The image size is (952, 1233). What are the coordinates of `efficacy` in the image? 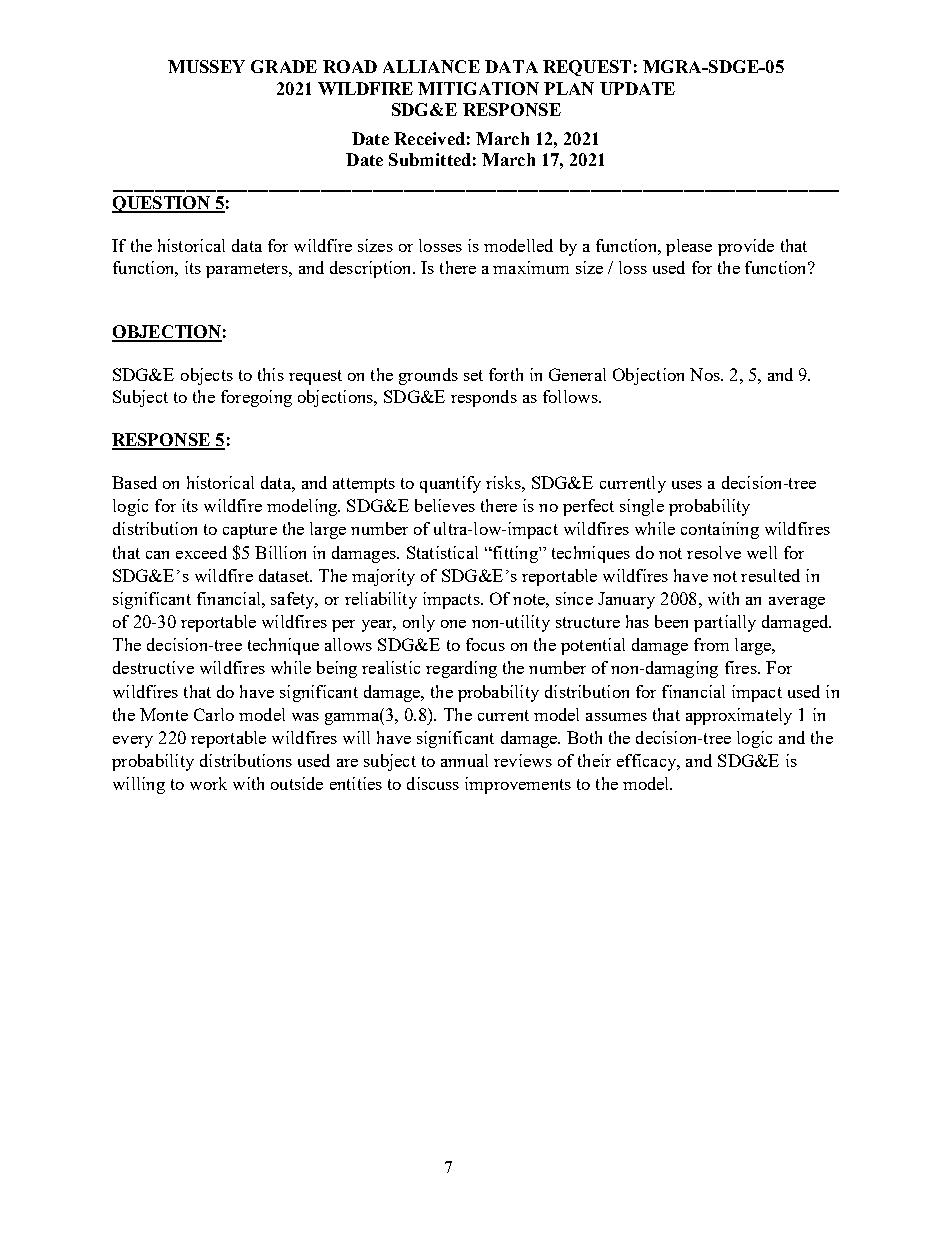 It's located at (647, 762).
